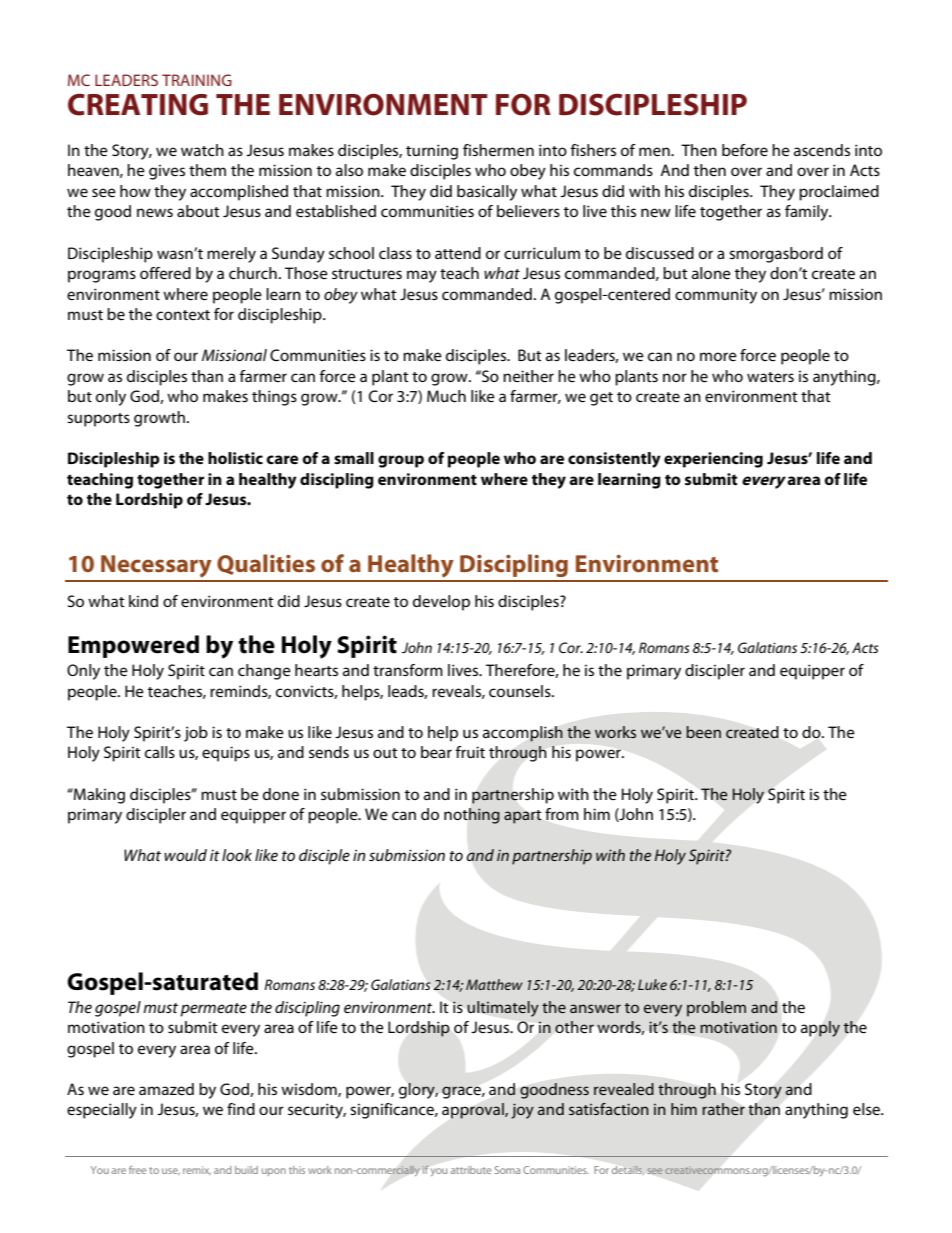 This screenshot has width=952, height=1233. I want to click on remix, so click(197, 1170).
